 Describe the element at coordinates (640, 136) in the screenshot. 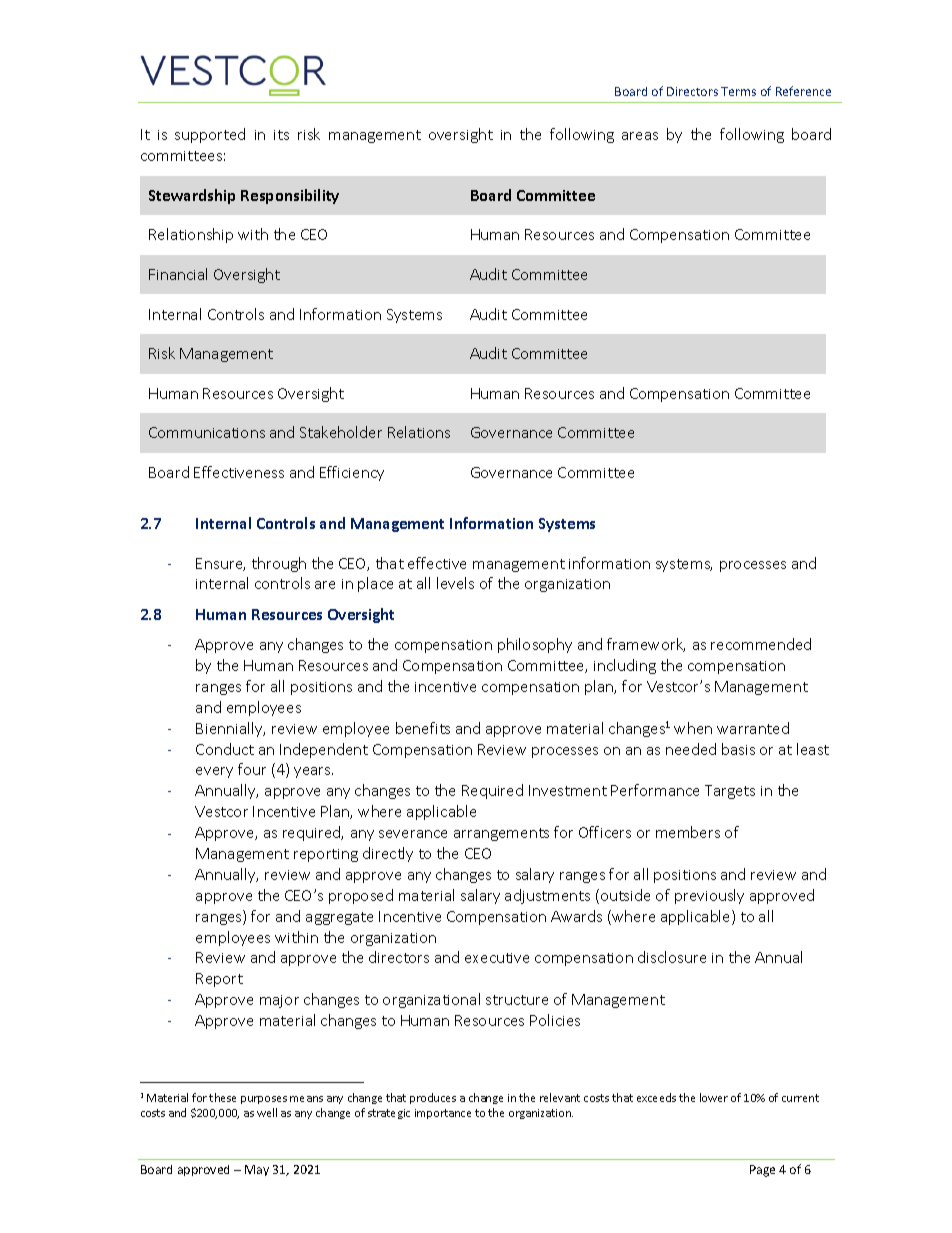

I see `areas` at that location.
